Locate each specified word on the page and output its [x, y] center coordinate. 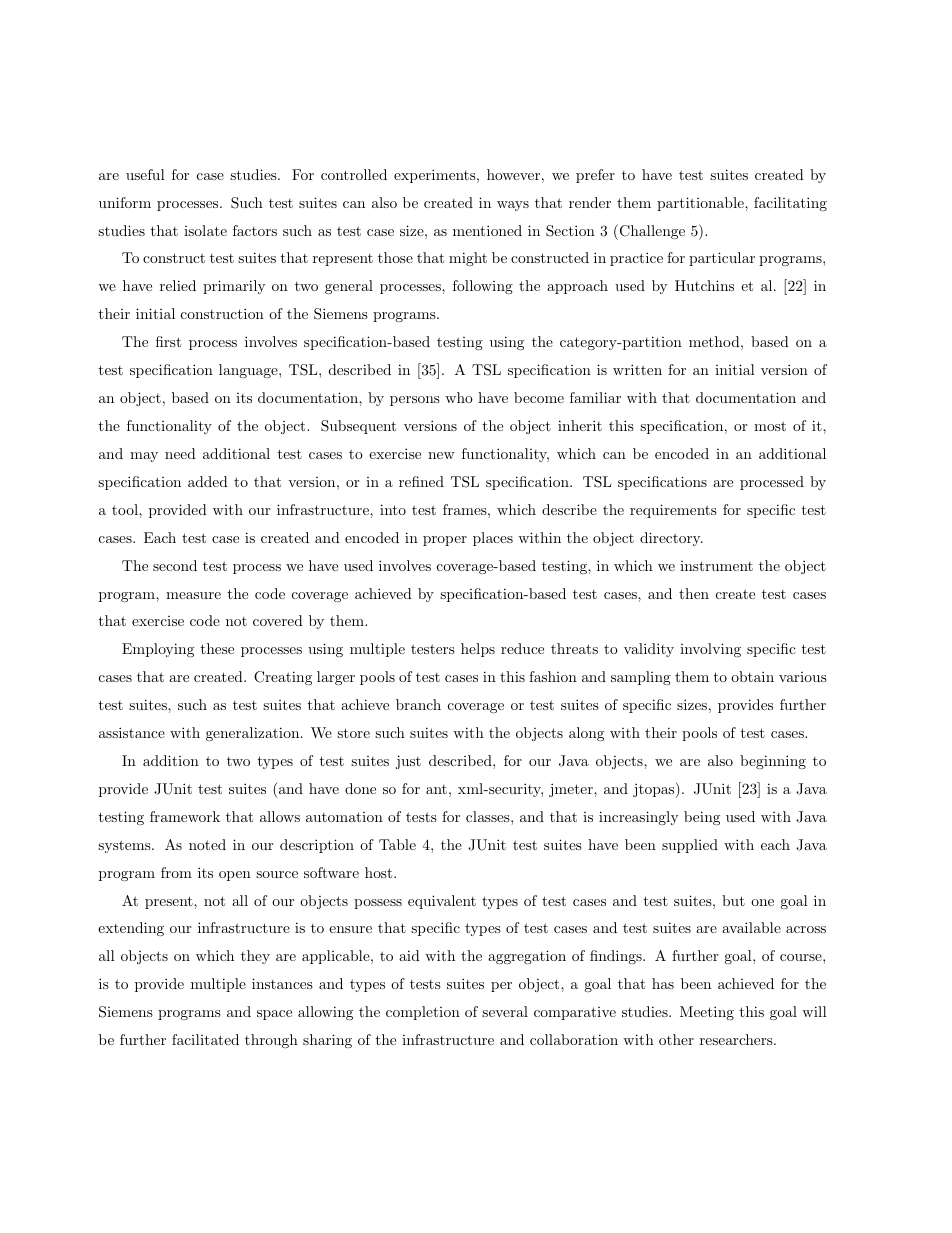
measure [193, 595]
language [249, 371]
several [505, 1011]
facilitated [205, 1039]
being [702, 818]
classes [489, 816]
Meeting [707, 1013]
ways [513, 206]
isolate [205, 230]
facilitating [790, 204]
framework [185, 816]
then [694, 593]
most [770, 426]
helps [478, 650]
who [459, 397]
